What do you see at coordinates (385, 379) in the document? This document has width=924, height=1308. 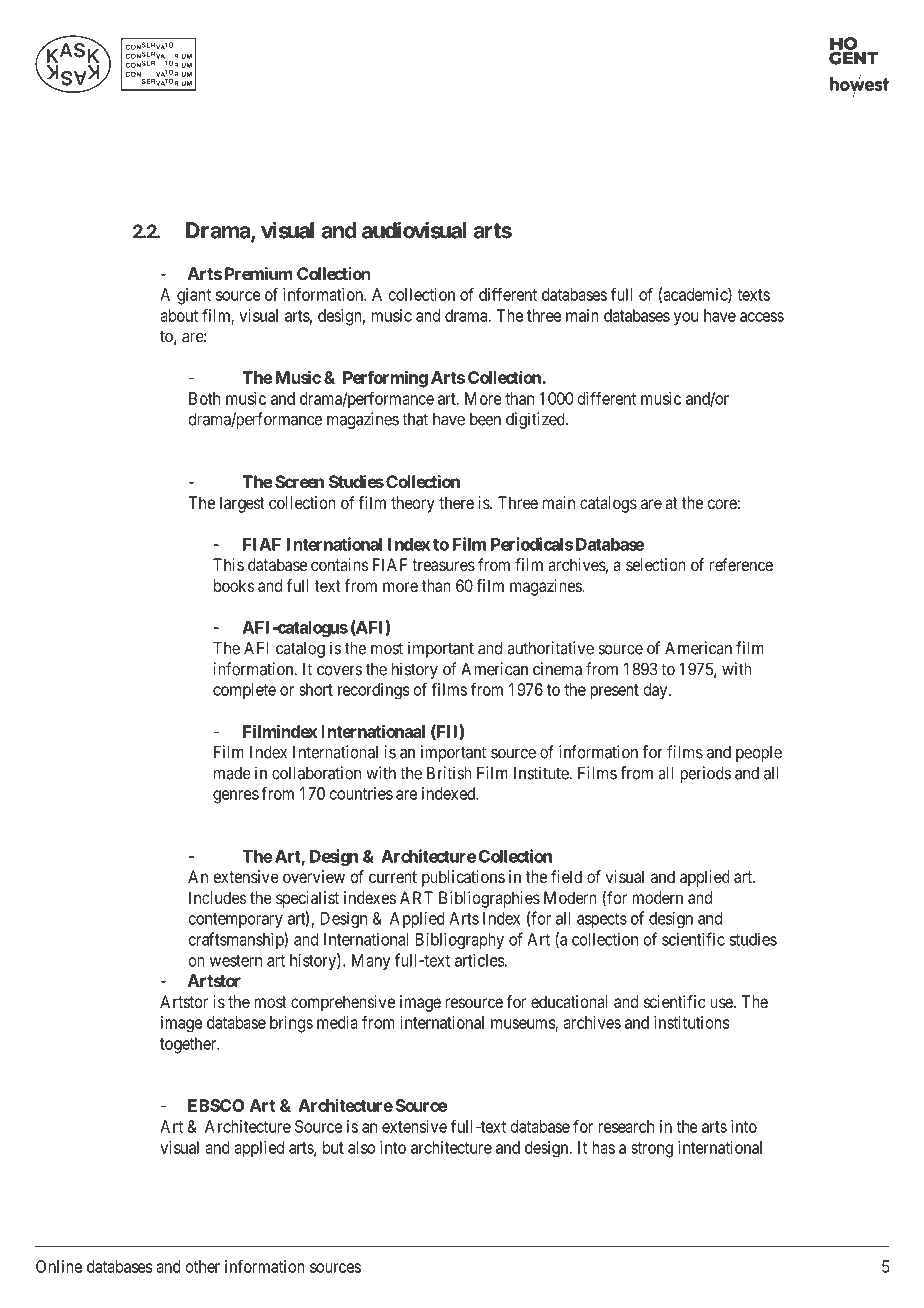 I see `Performing` at bounding box center [385, 379].
